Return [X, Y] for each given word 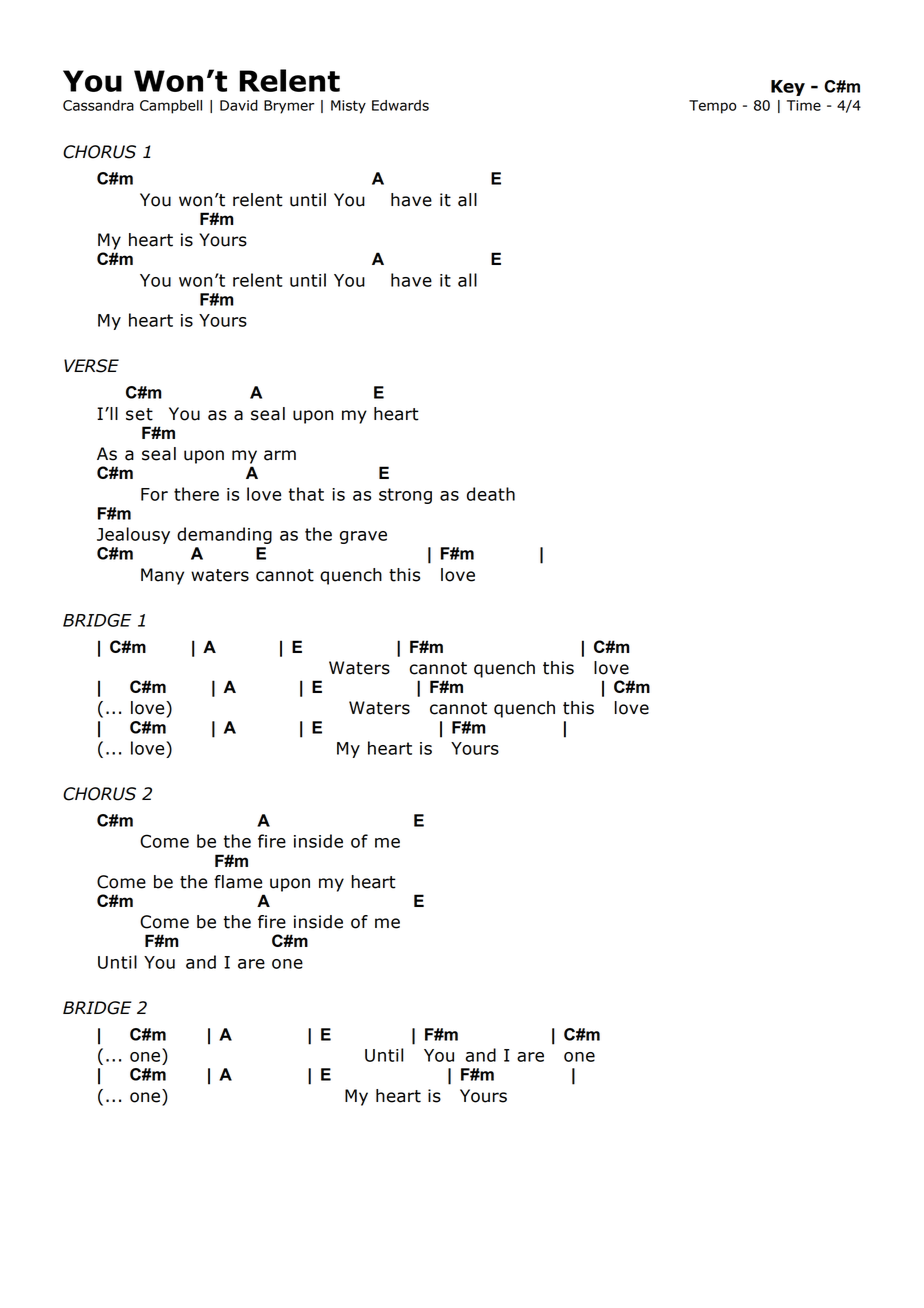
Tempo [713, 107]
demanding [224, 535]
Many [162, 576]
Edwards [400, 105]
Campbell [171, 107]
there [196, 494]
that [306, 494]
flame [238, 882]
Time [804, 105]
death [491, 494]
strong [405, 496]
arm [280, 455]
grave [363, 537]
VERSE [91, 366]
